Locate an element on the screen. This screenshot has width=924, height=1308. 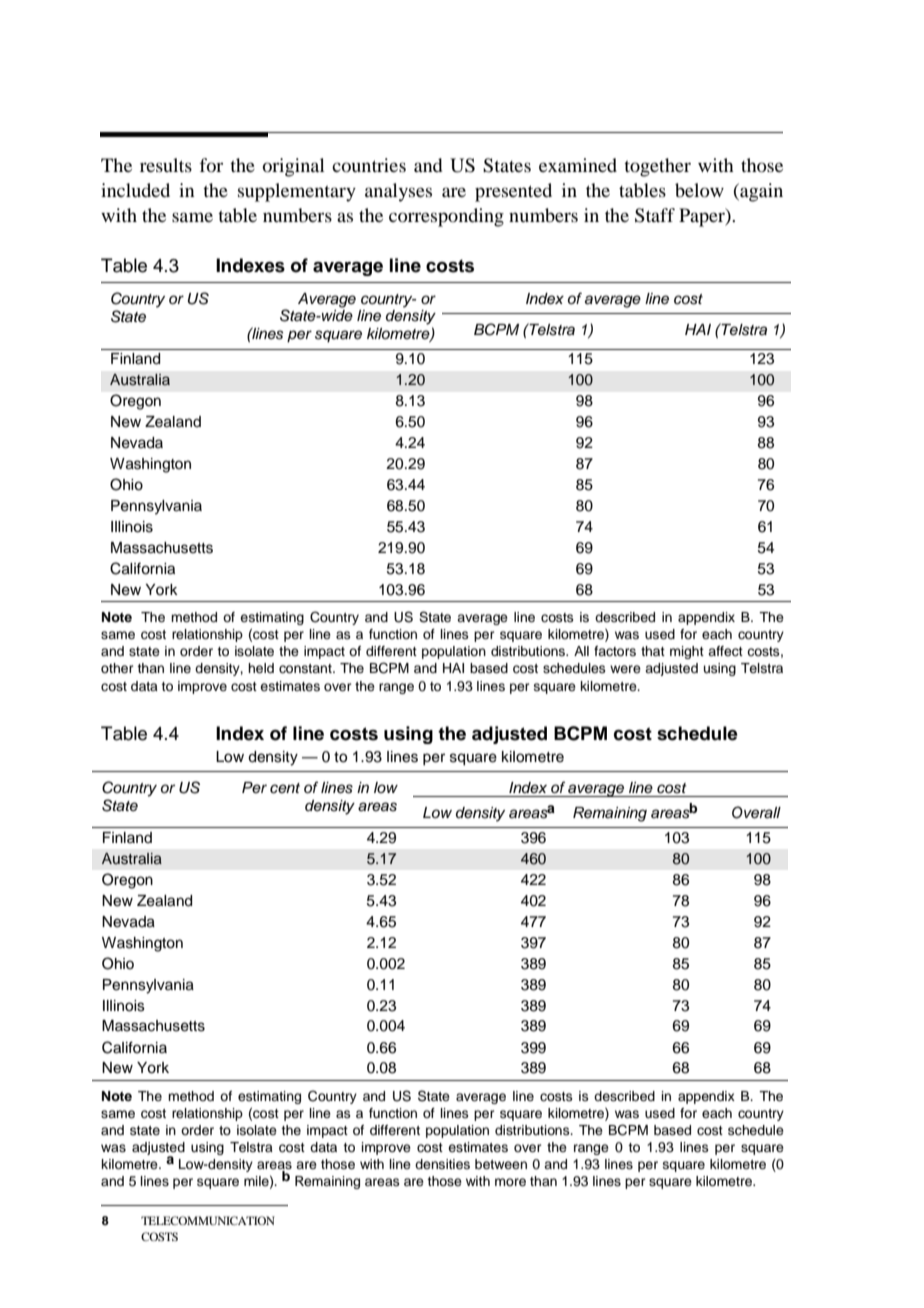
analyses is located at coordinates (398, 192).
